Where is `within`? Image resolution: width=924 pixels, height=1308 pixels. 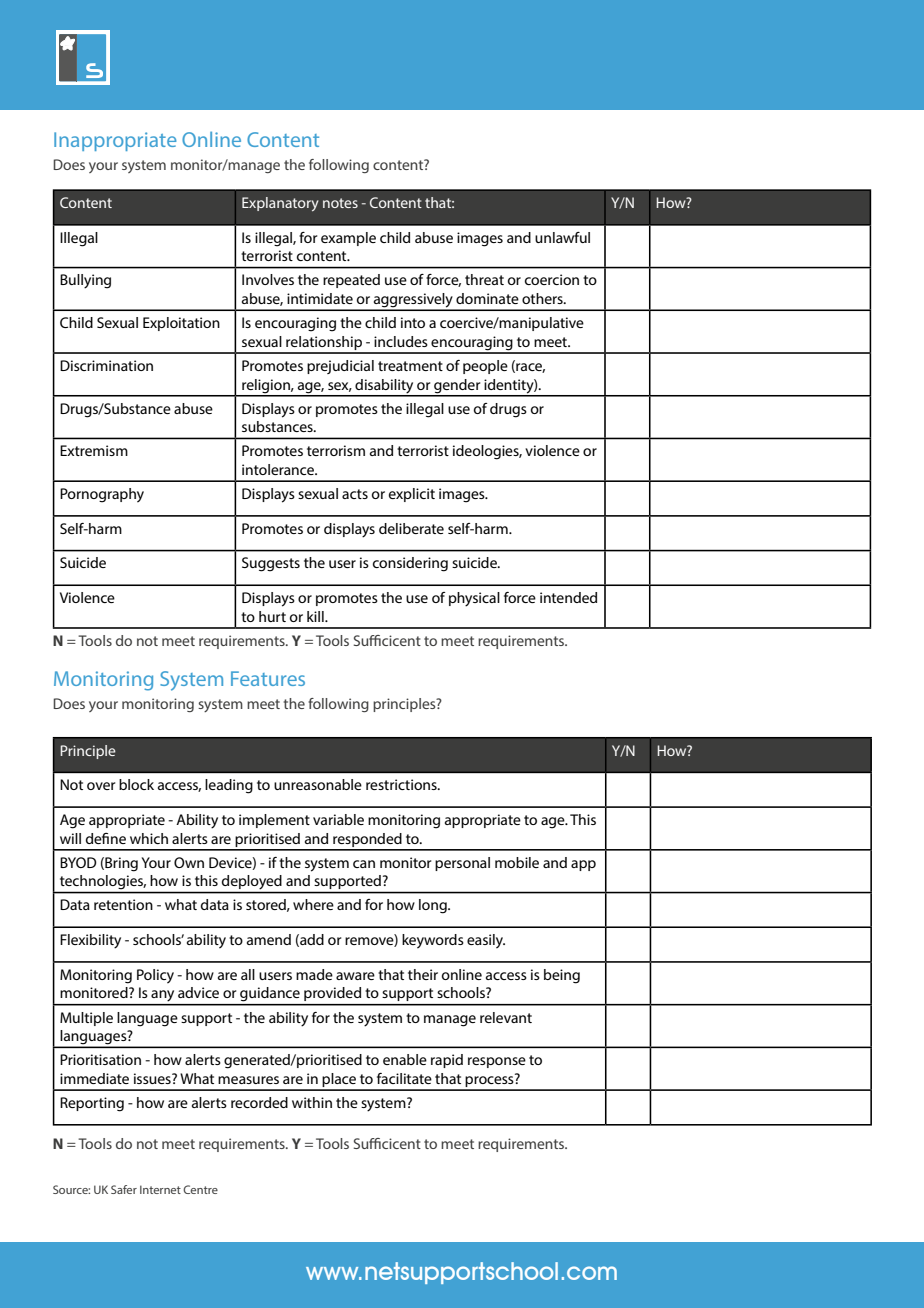 within is located at coordinates (312, 1102).
